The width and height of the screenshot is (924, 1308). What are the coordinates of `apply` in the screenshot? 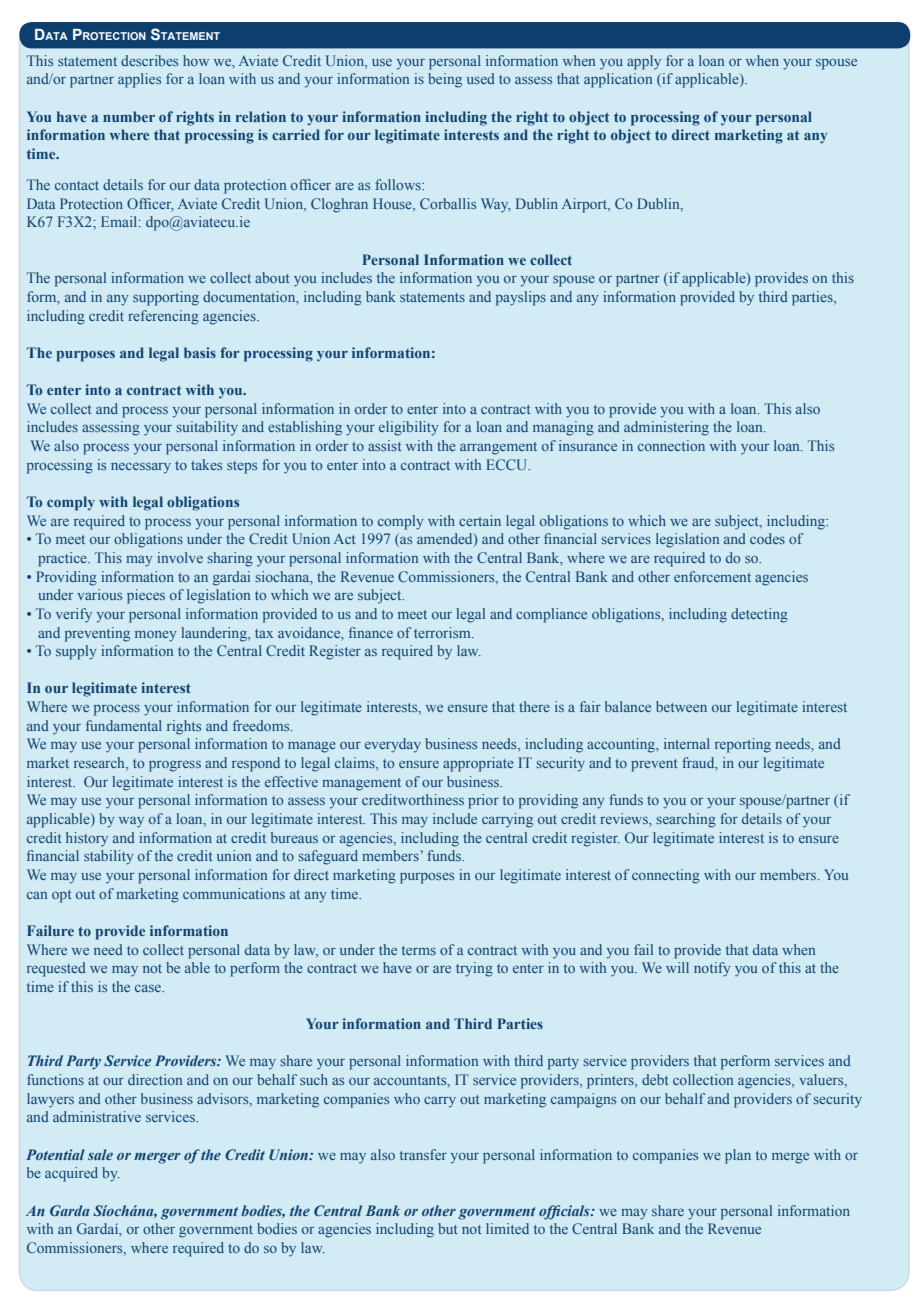 It's located at (644, 62).
